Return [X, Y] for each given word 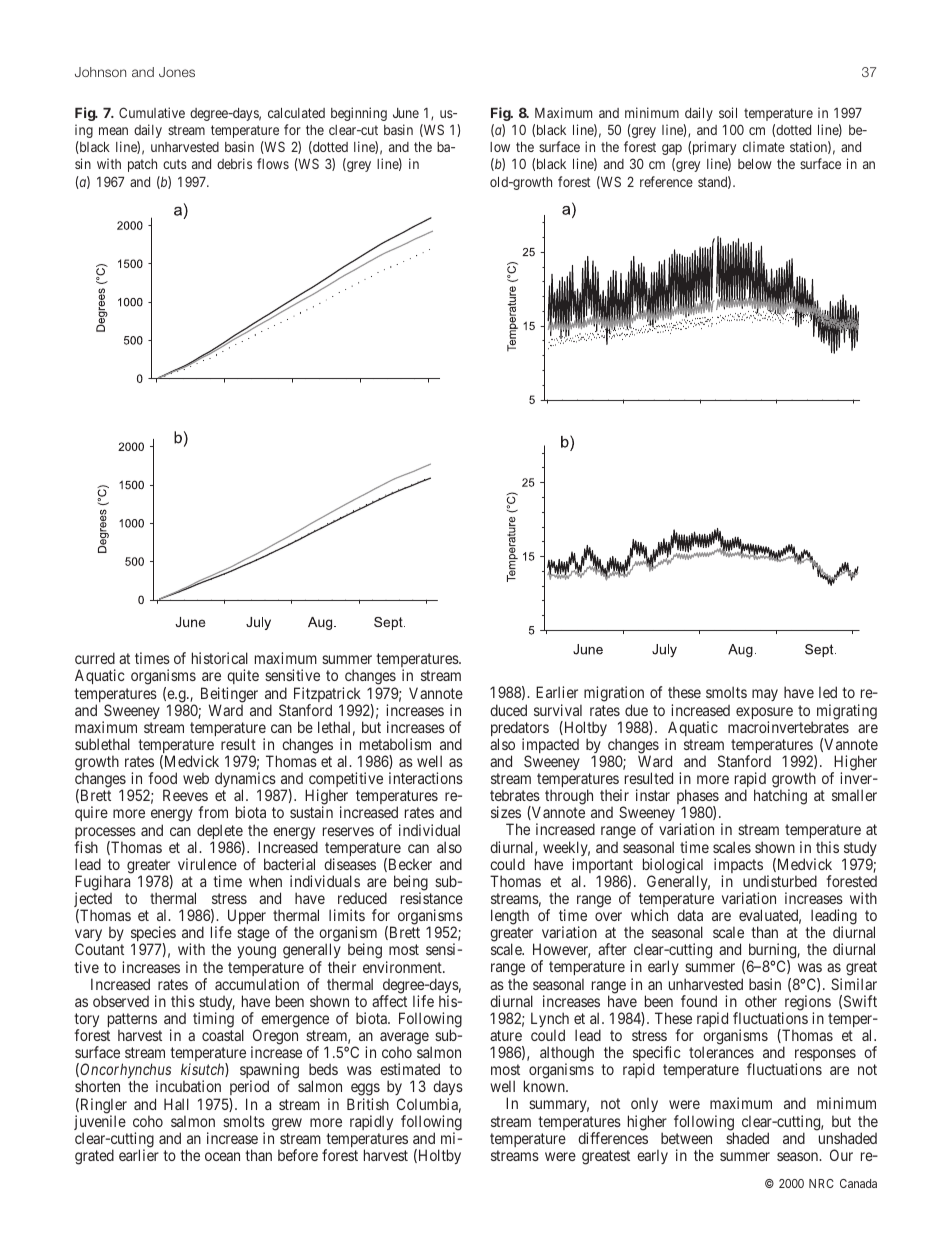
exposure [764, 714]
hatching [780, 797]
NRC [821, 1183]
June [406, 113]
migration [614, 695]
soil [728, 112]
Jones [177, 72]
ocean [222, 1156]
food [162, 778]
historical [220, 658]
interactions [426, 778]
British [368, 1104]
